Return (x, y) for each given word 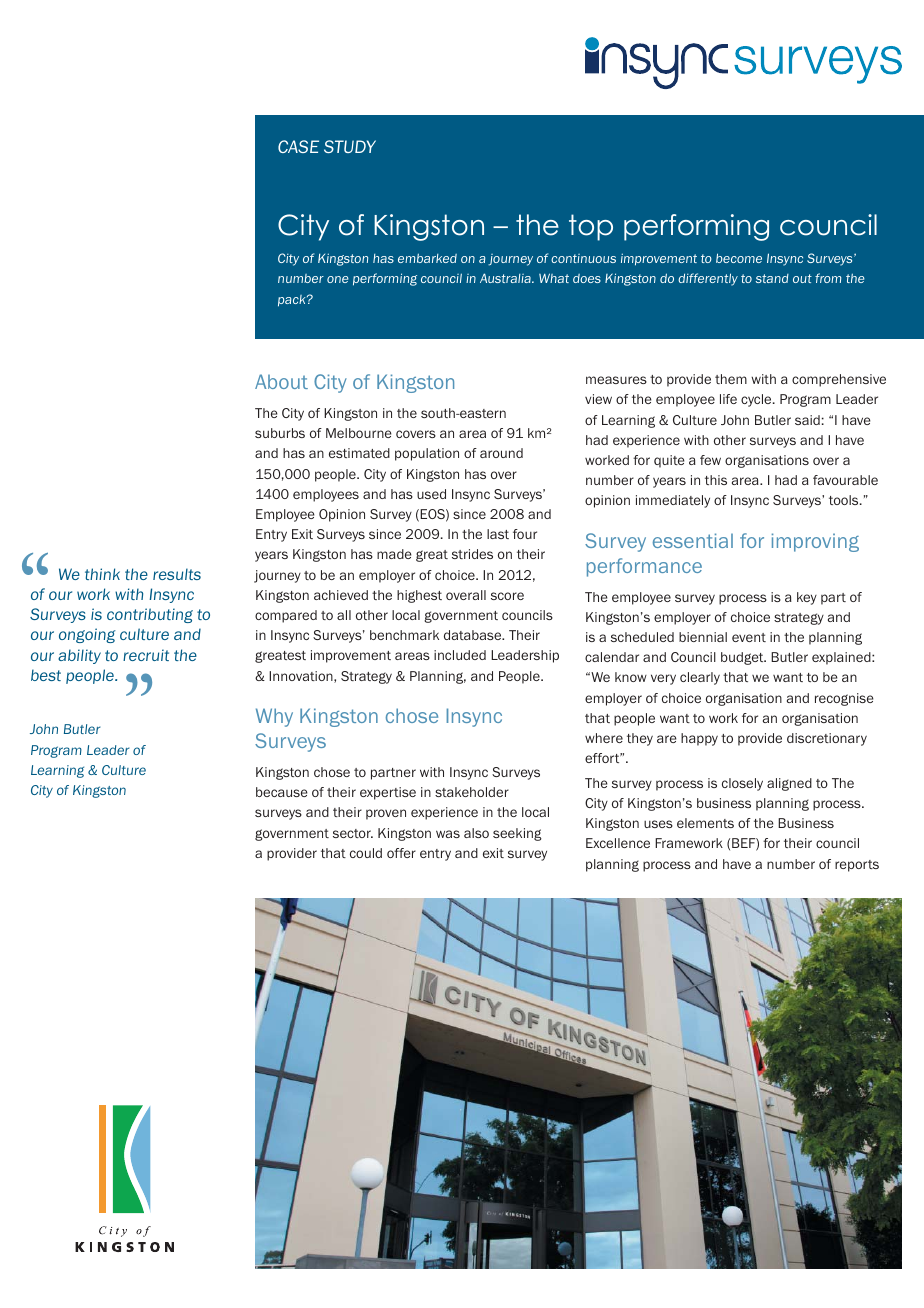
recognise (844, 699)
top (591, 227)
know (631, 677)
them (731, 379)
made (394, 554)
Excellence (618, 843)
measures (616, 380)
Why (274, 717)
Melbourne (359, 433)
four (525, 534)
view (598, 399)
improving (815, 542)
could (366, 853)
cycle (757, 400)
